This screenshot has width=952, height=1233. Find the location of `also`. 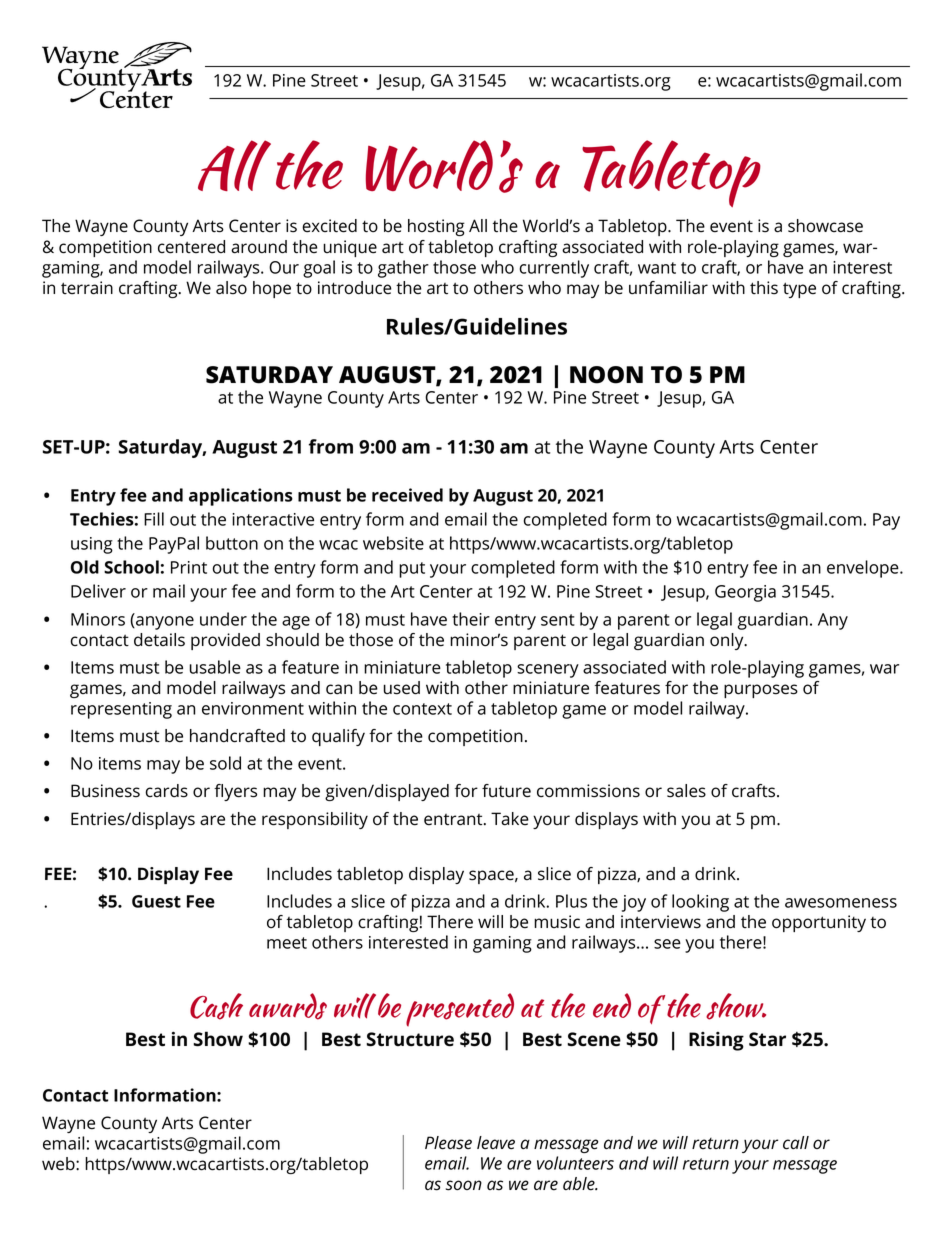

also is located at coordinates (231, 288).
